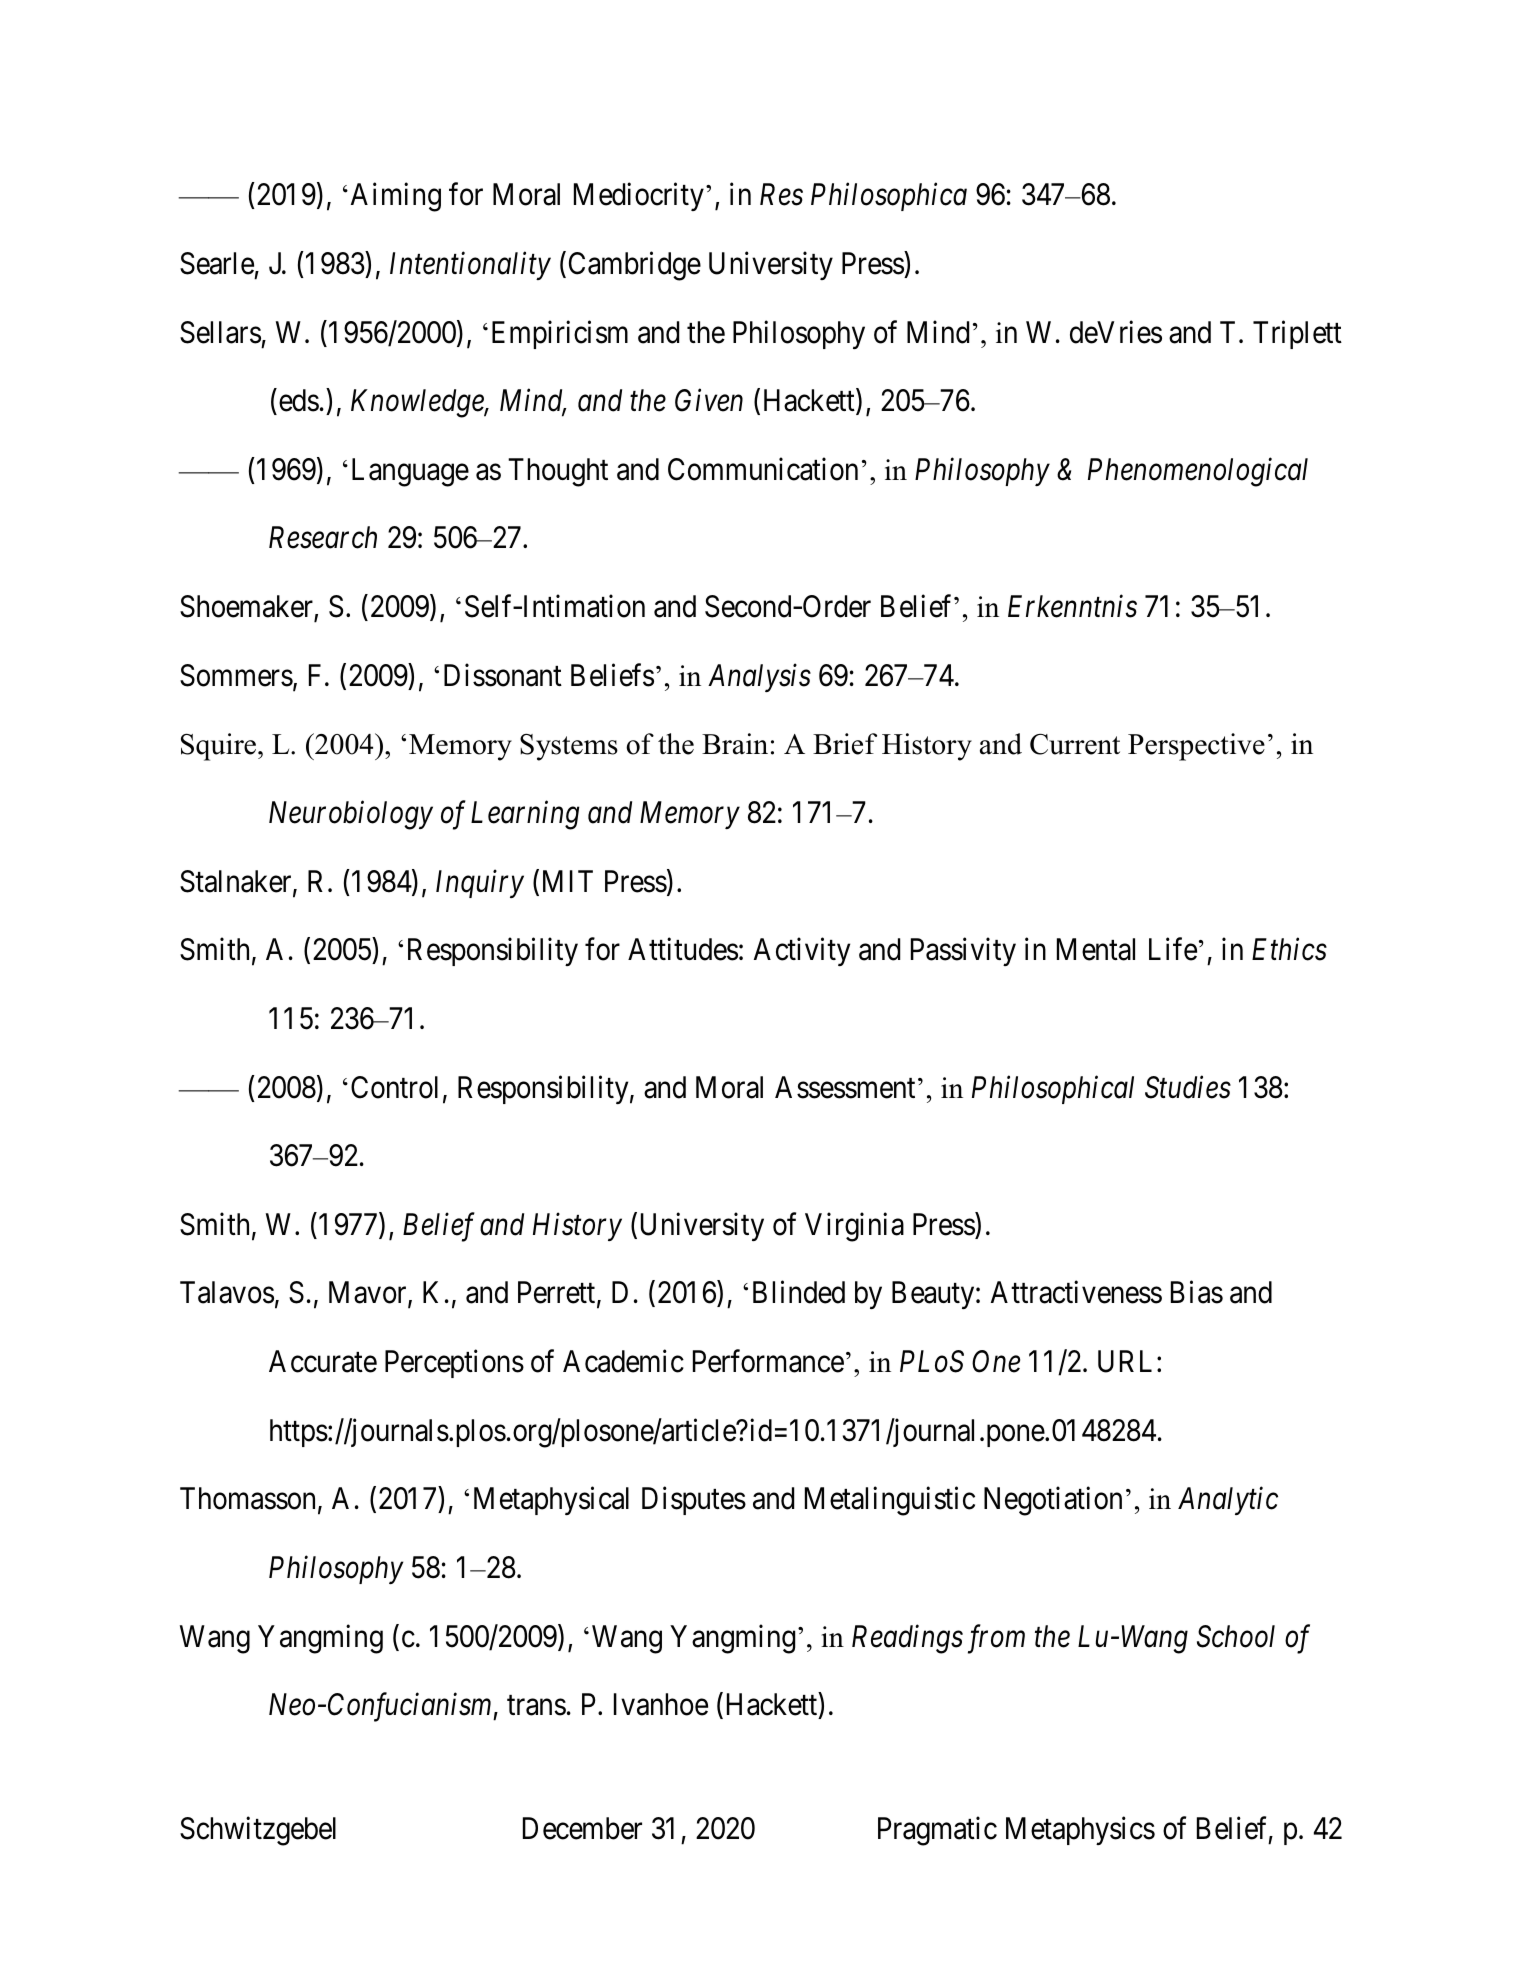 The height and width of the screenshot is (1969, 1521). What do you see at coordinates (1196, 747) in the screenshot?
I see `Perspective` at bounding box center [1196, 747].
